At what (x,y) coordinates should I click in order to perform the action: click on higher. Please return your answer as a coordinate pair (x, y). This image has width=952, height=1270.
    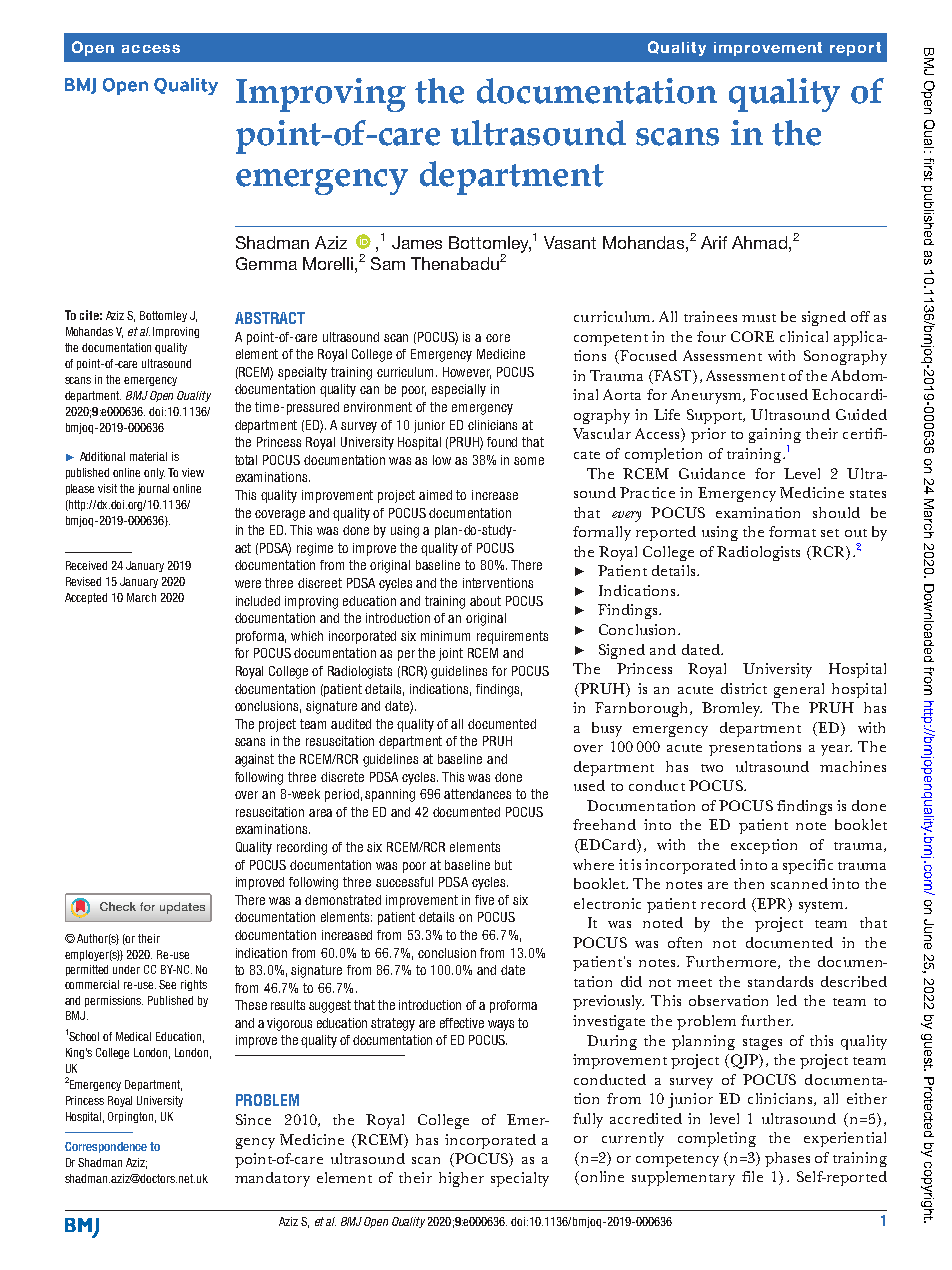
    Looking at the image, I should click on (461, 1179).
